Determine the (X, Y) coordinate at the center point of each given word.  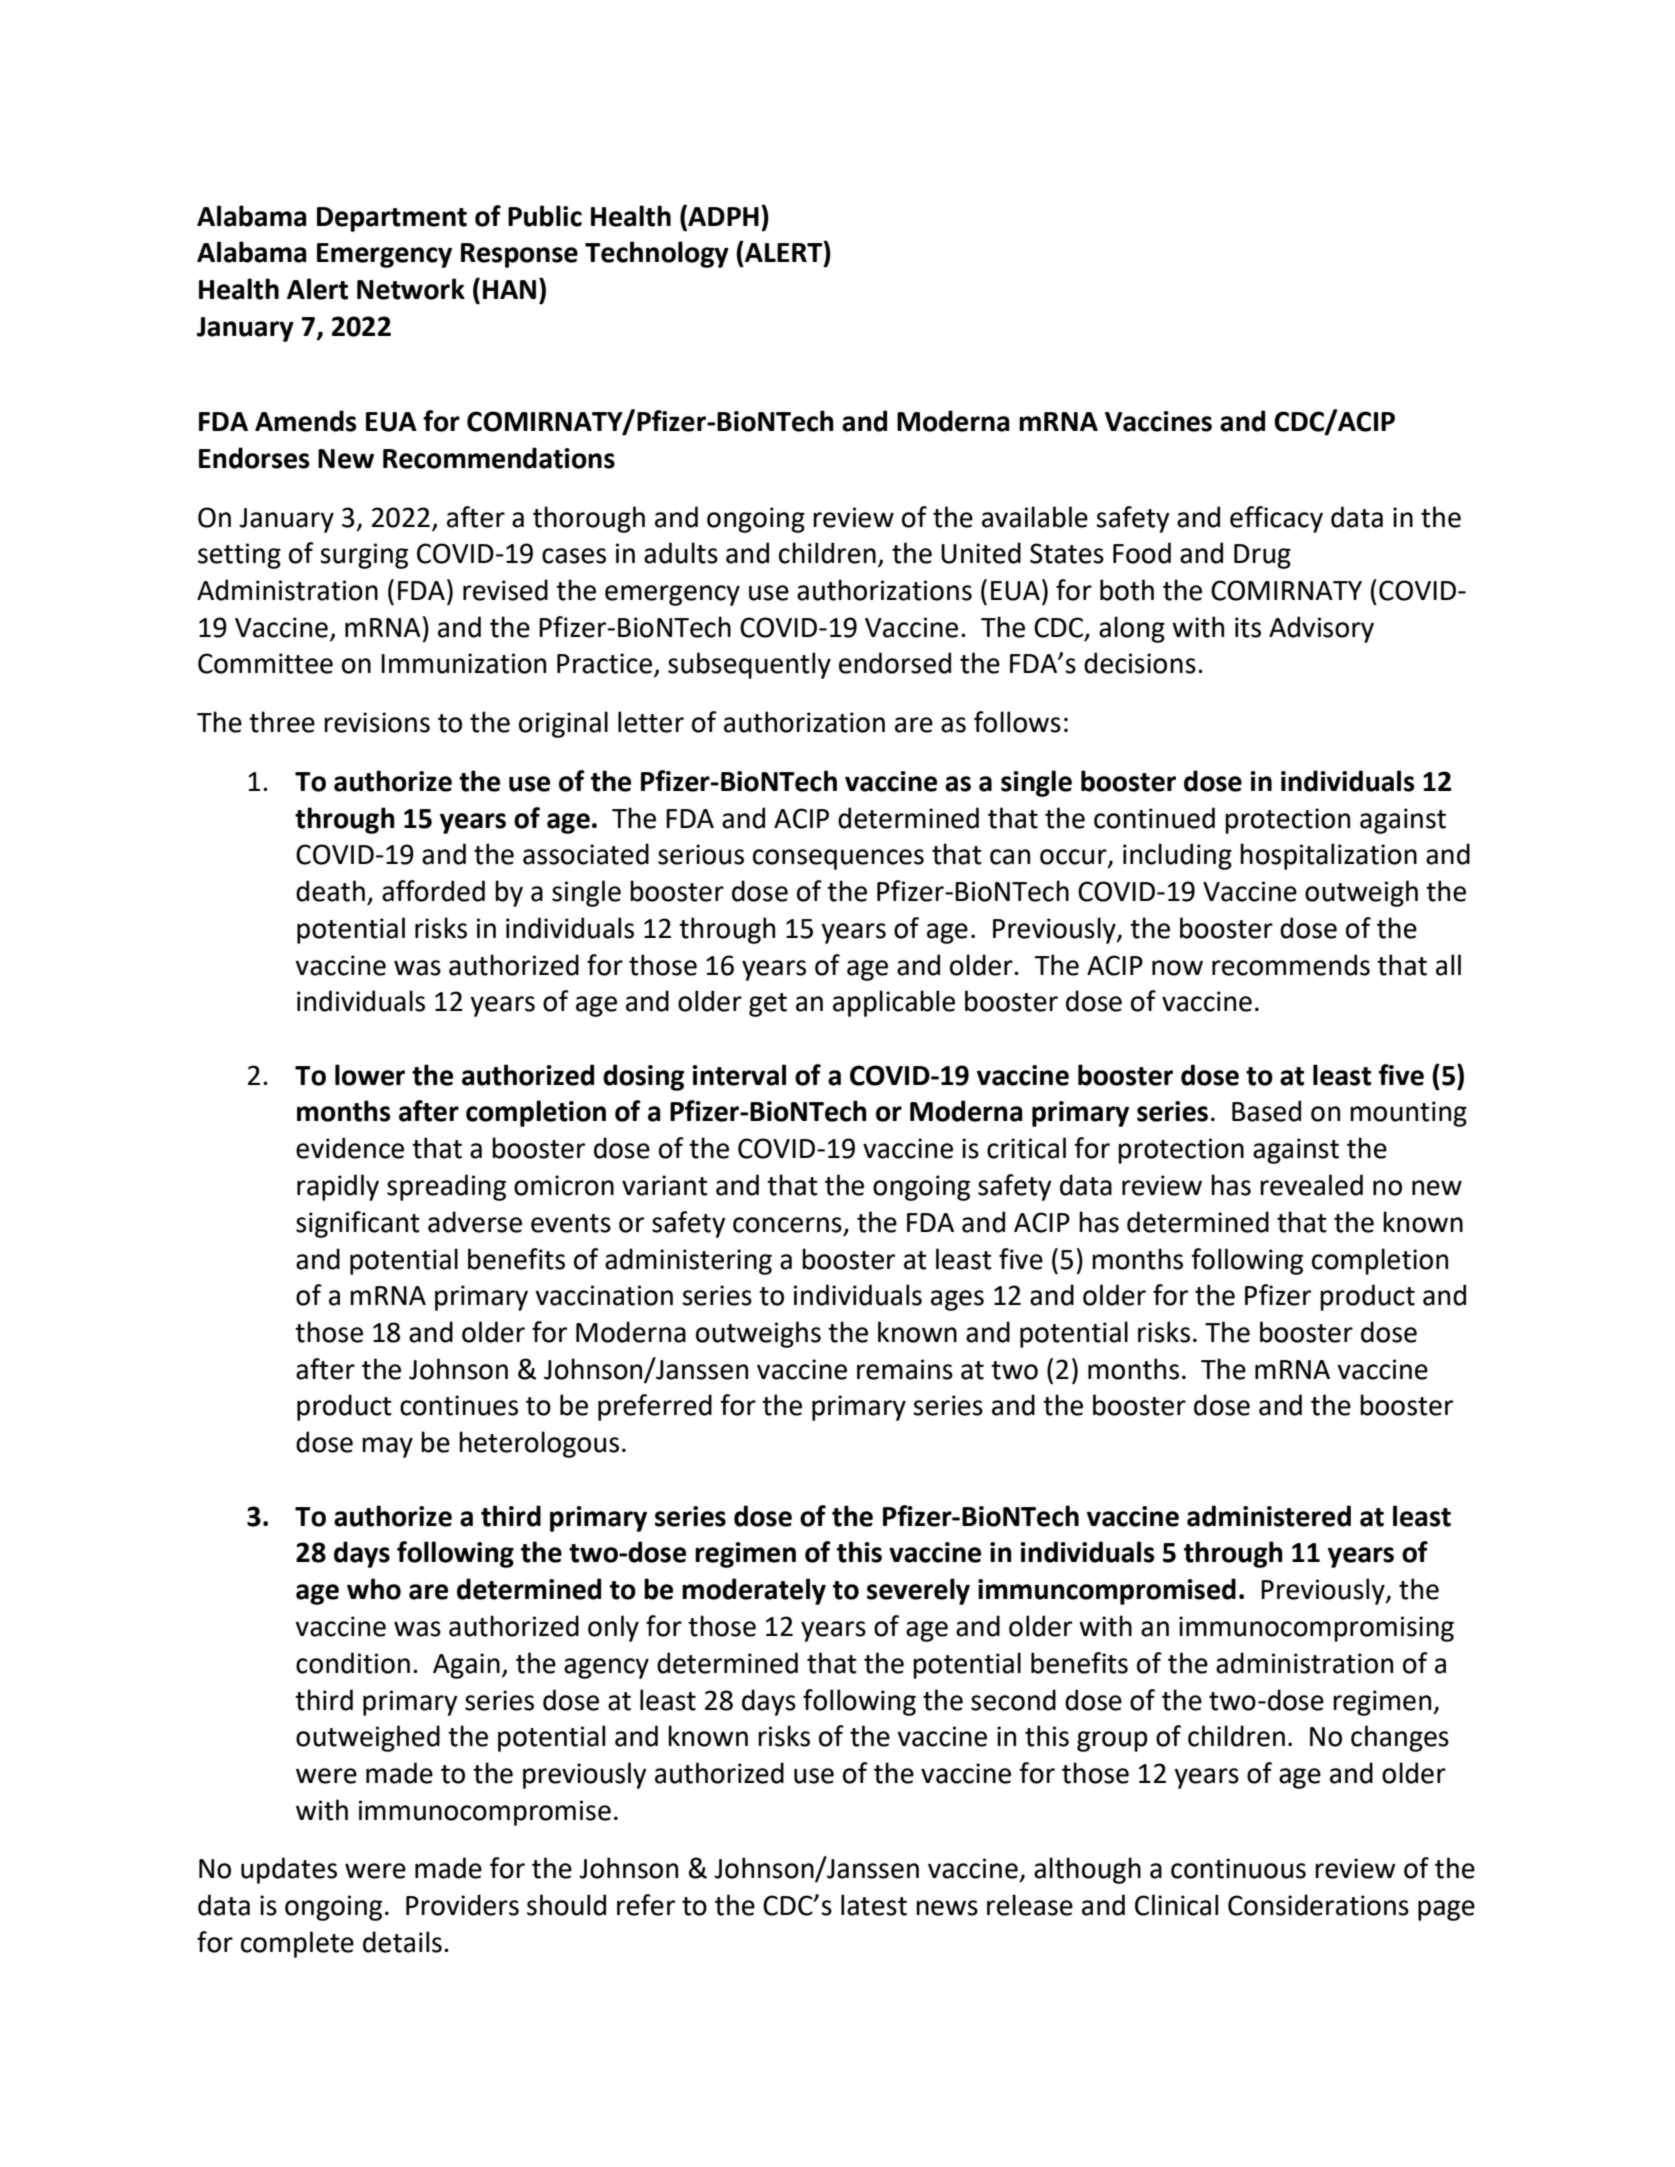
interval (739, 1075)
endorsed (895, 663)
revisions (377, 722)
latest (874, 1905)
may (387, 1447)
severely (918, 1591)
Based (1266, 1111)
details (402, 1942)
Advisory (1321, 629)
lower (370, 1075)
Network (411, 289)
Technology (657, 254)
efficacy (1276, 519)
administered (1269, 1516)
